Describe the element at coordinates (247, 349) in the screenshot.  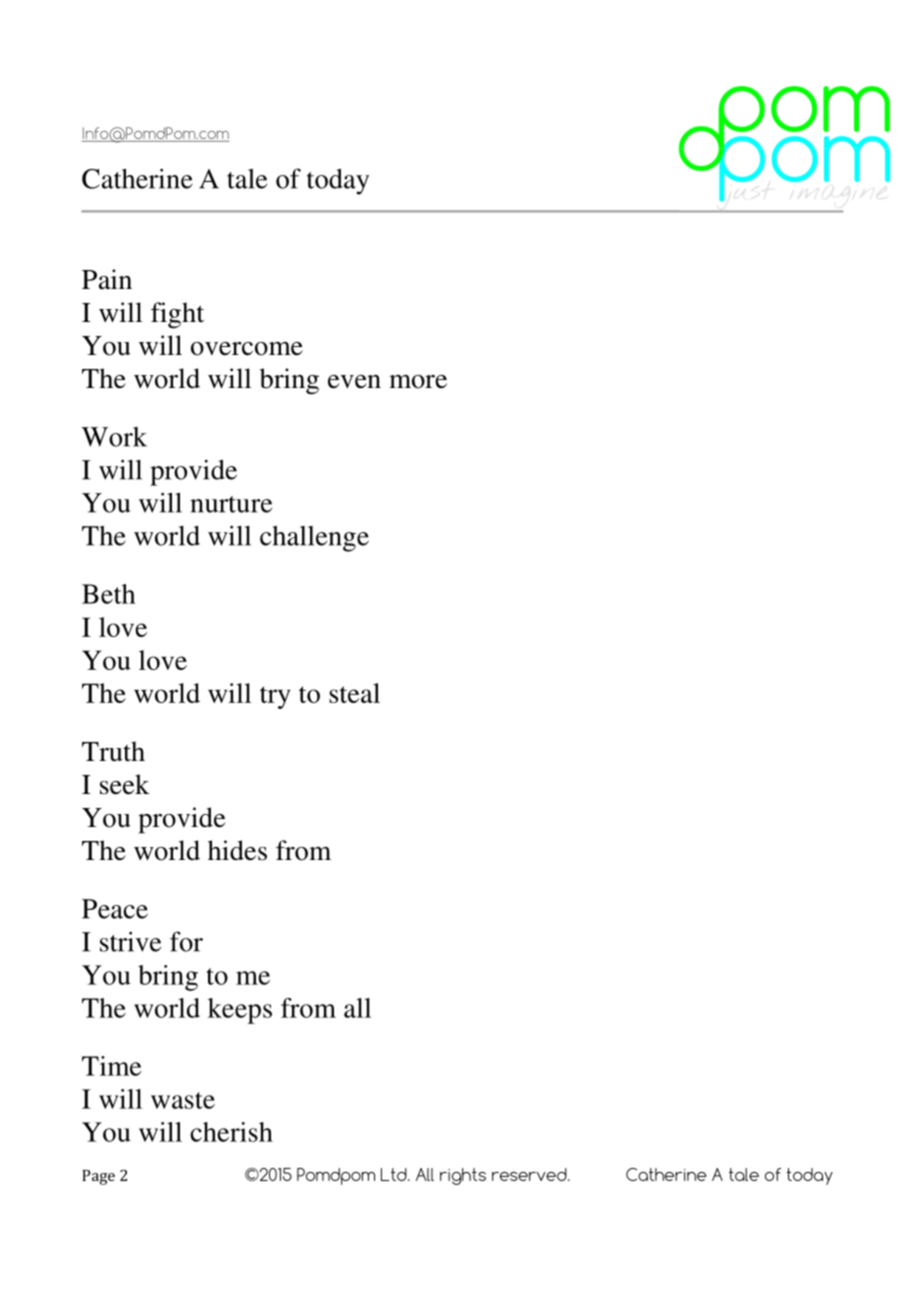
I see `overcome` at that location.
